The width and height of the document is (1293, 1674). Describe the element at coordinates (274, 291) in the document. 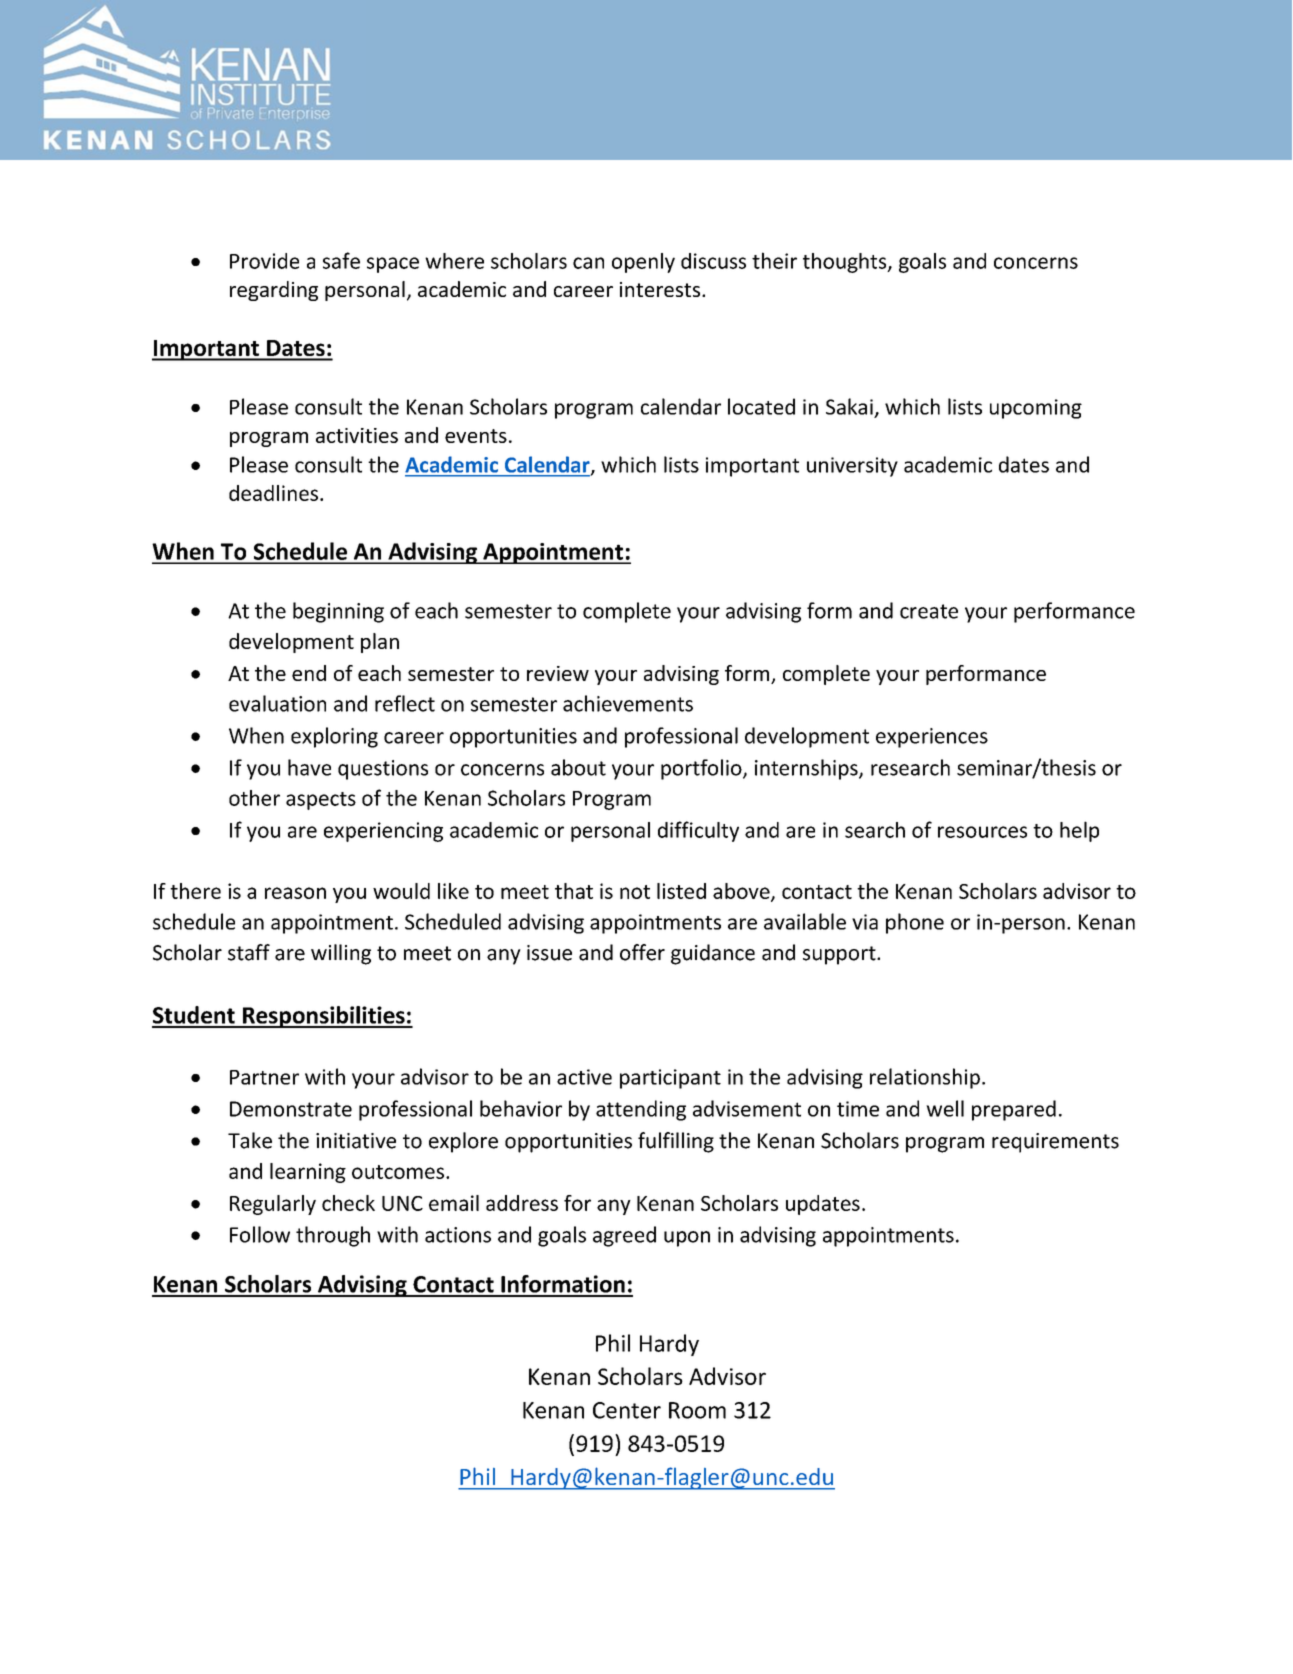

I see `regarding` at that location.
